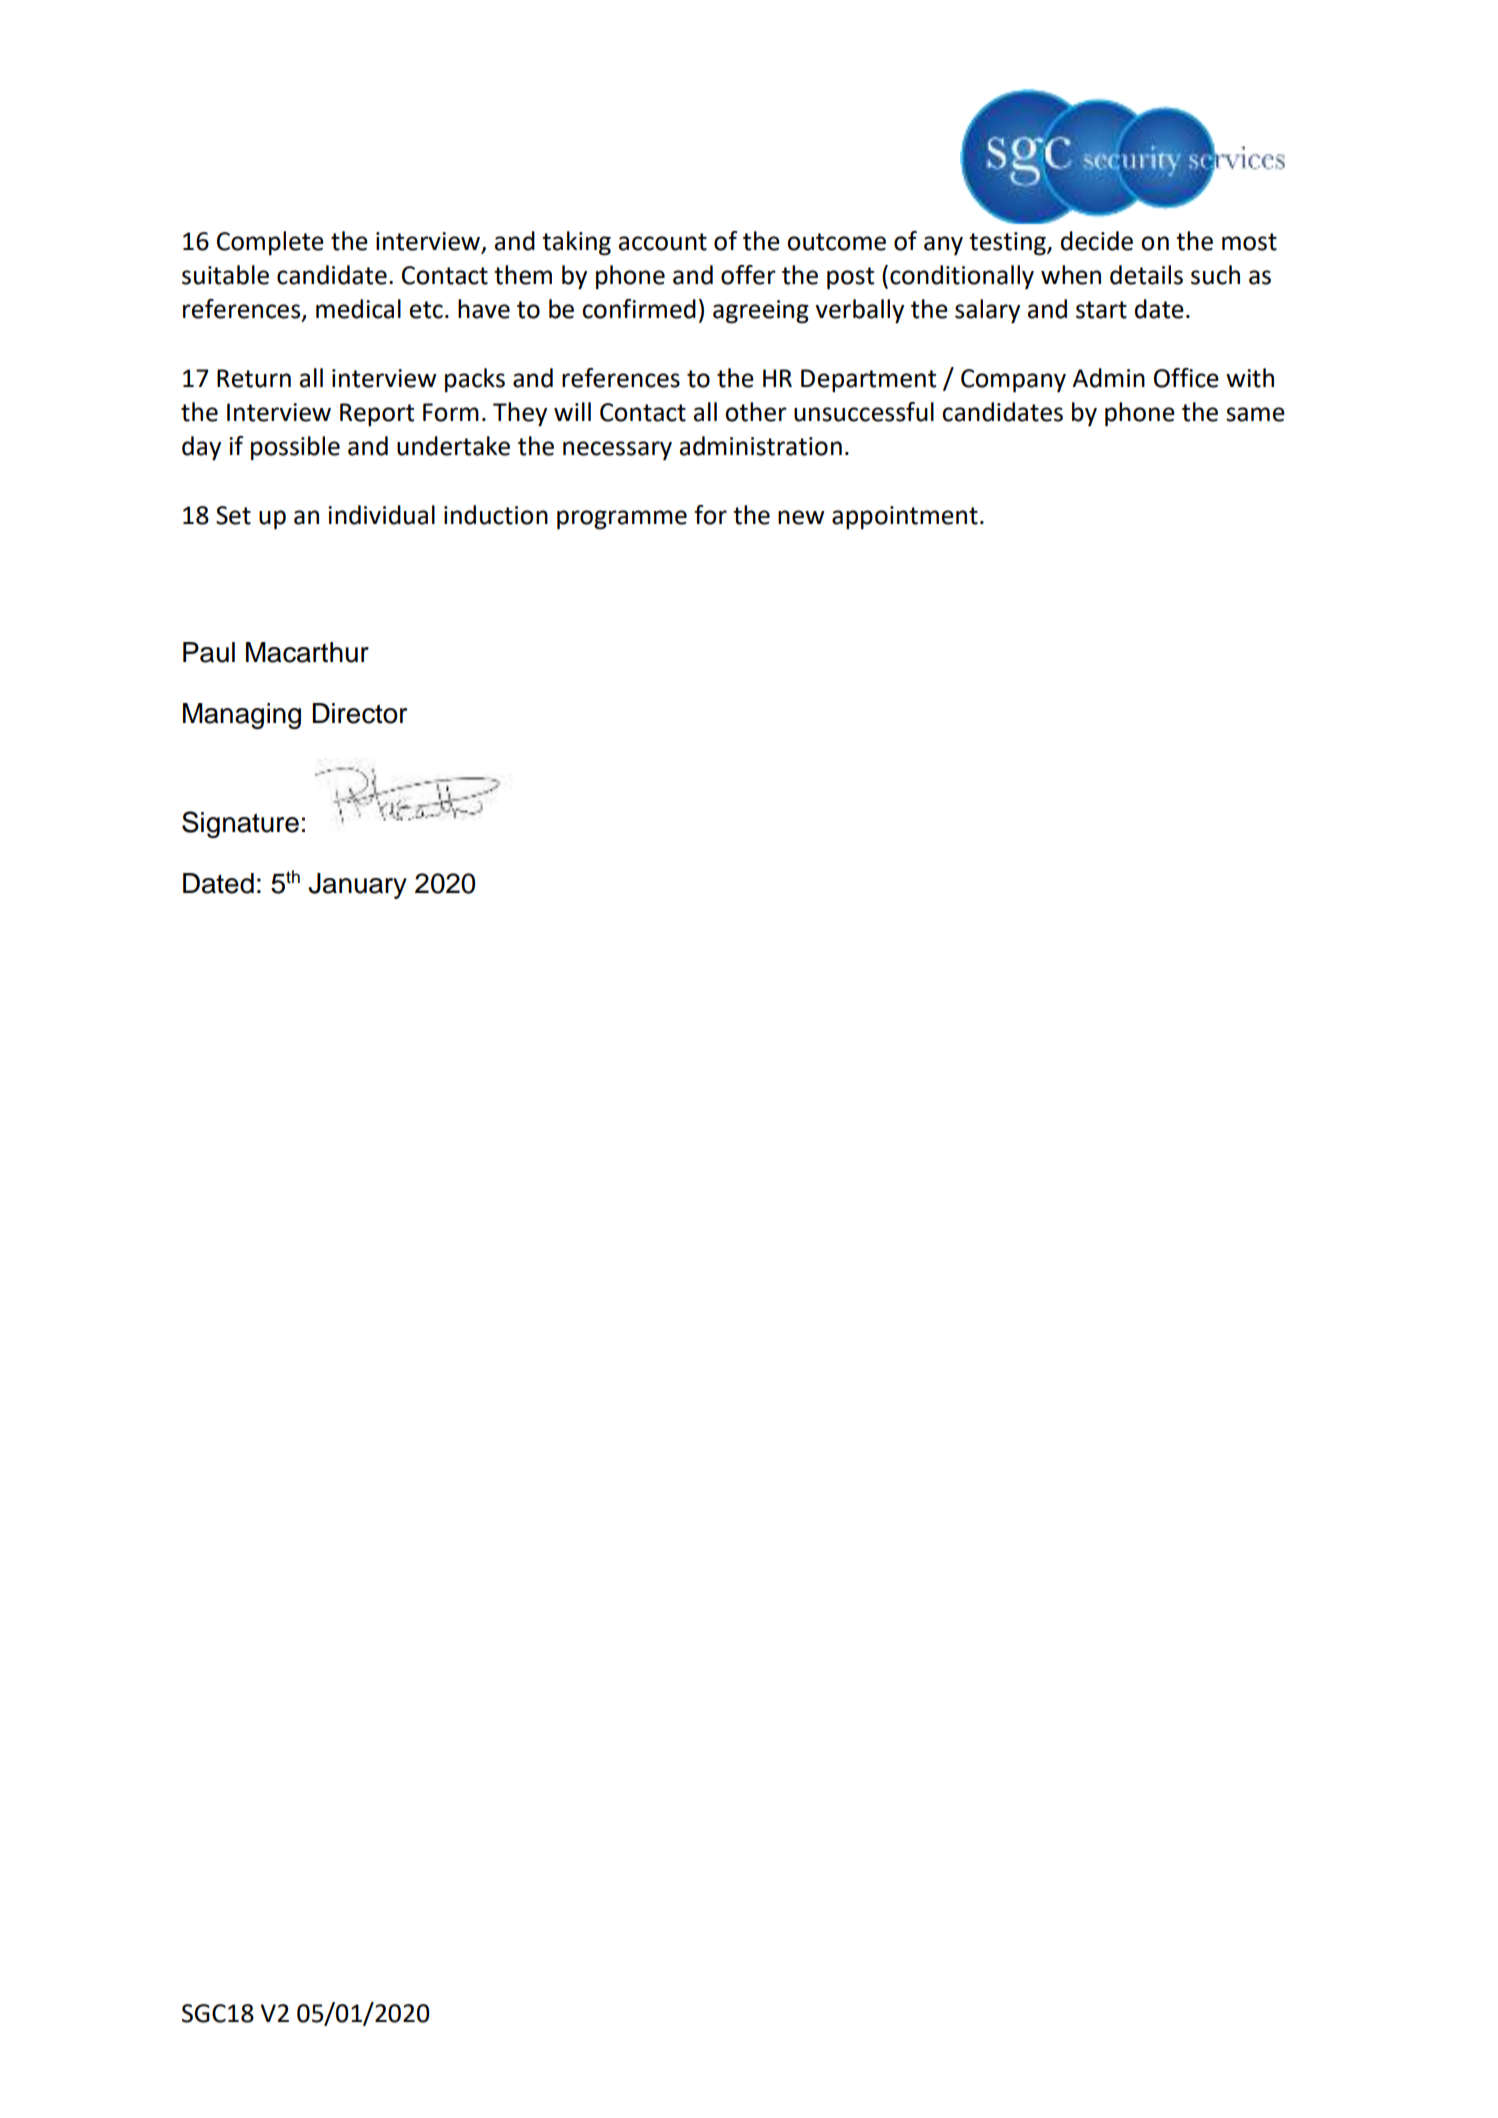  Describe the element at coordinates (307, 652) in the document. I see `Macarthur` at that location.
